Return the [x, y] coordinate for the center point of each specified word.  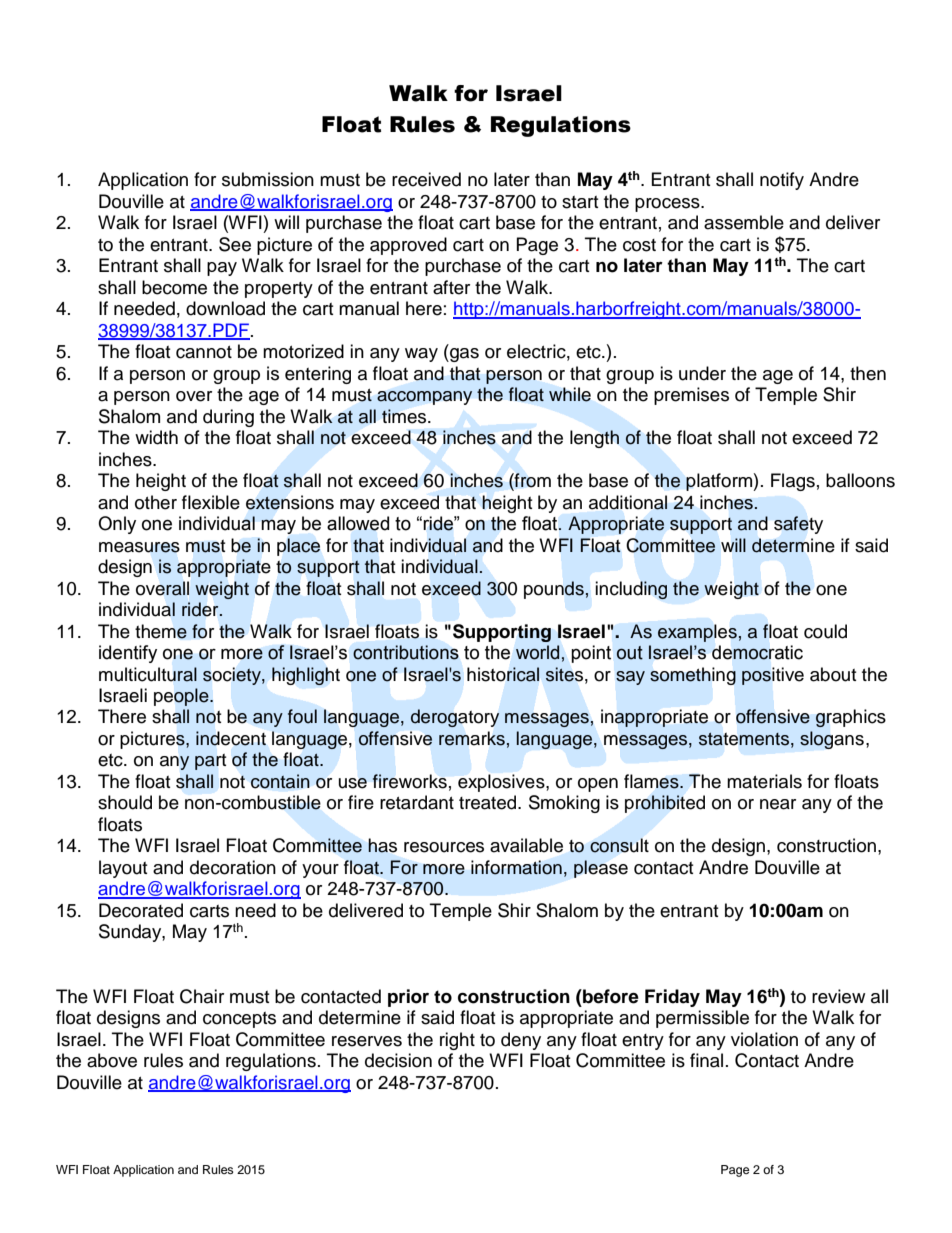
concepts [239, 1020]
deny [521, 1041]
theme [161, 631]
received [426, 179]
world [537, 652]
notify [782, 181]
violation [764, 1039]
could [825, 631]
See [235, 244]
